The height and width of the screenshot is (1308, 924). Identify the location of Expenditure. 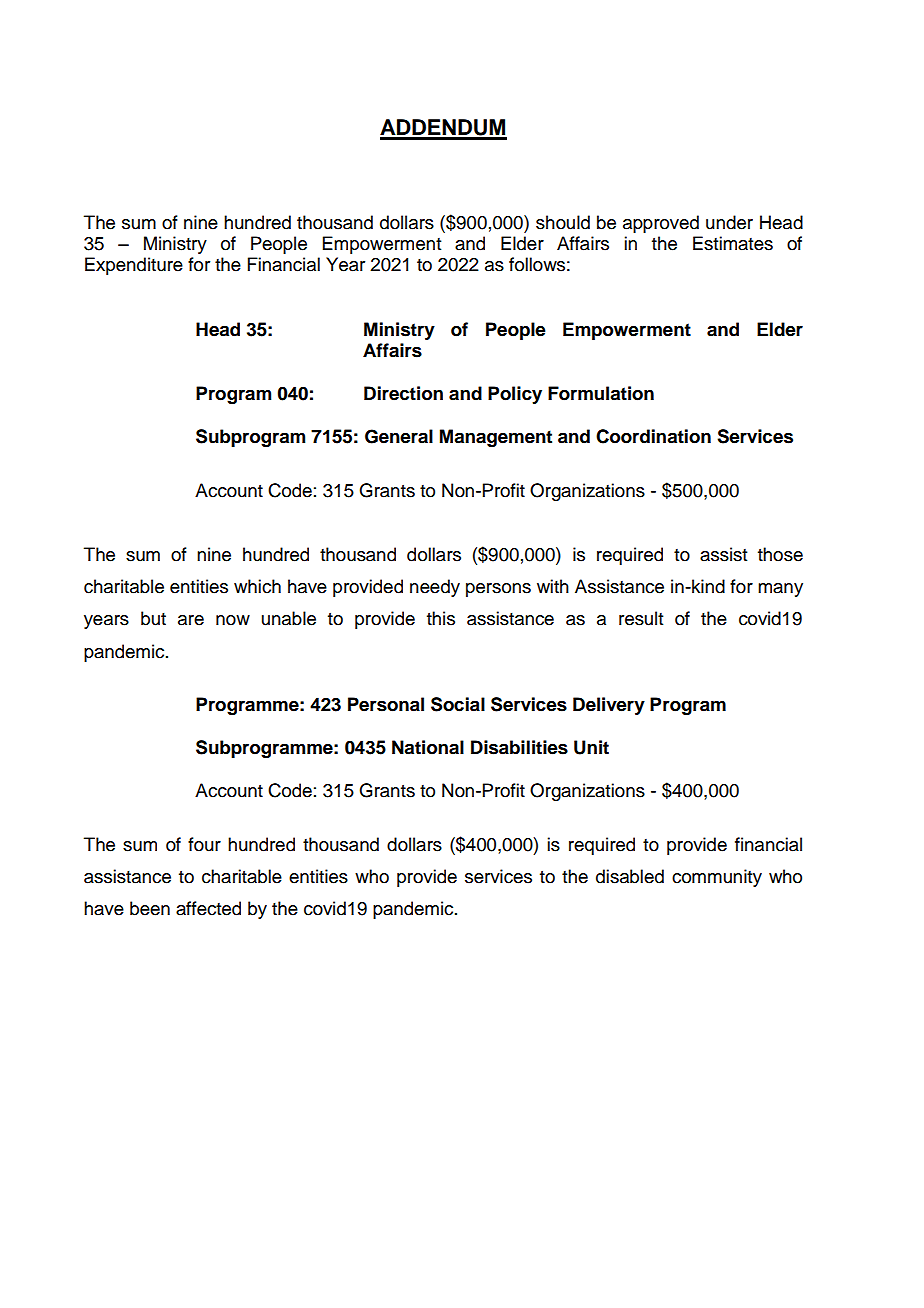
(134, 266).
